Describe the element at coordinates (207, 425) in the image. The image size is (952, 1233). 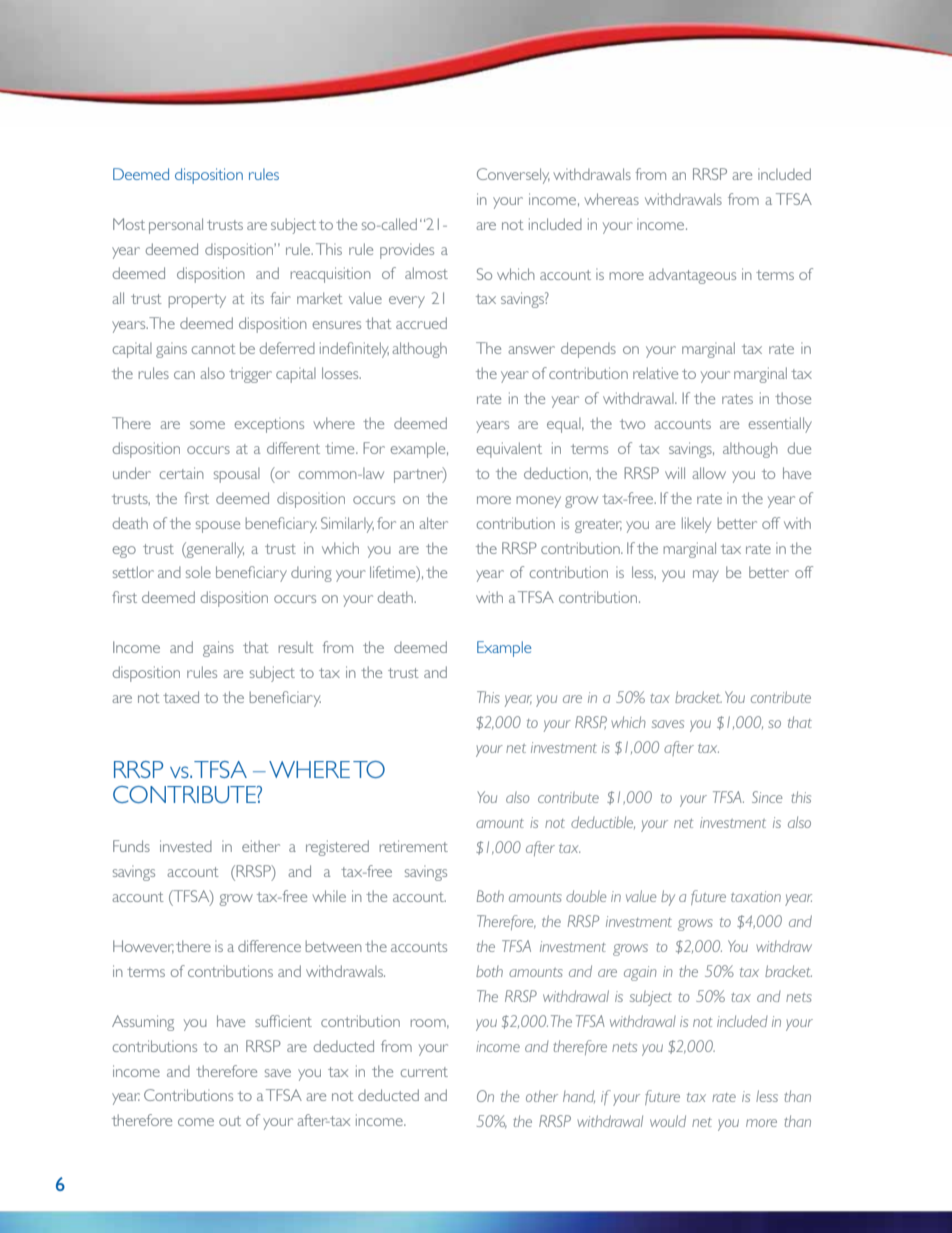
I see `some` at that location.
